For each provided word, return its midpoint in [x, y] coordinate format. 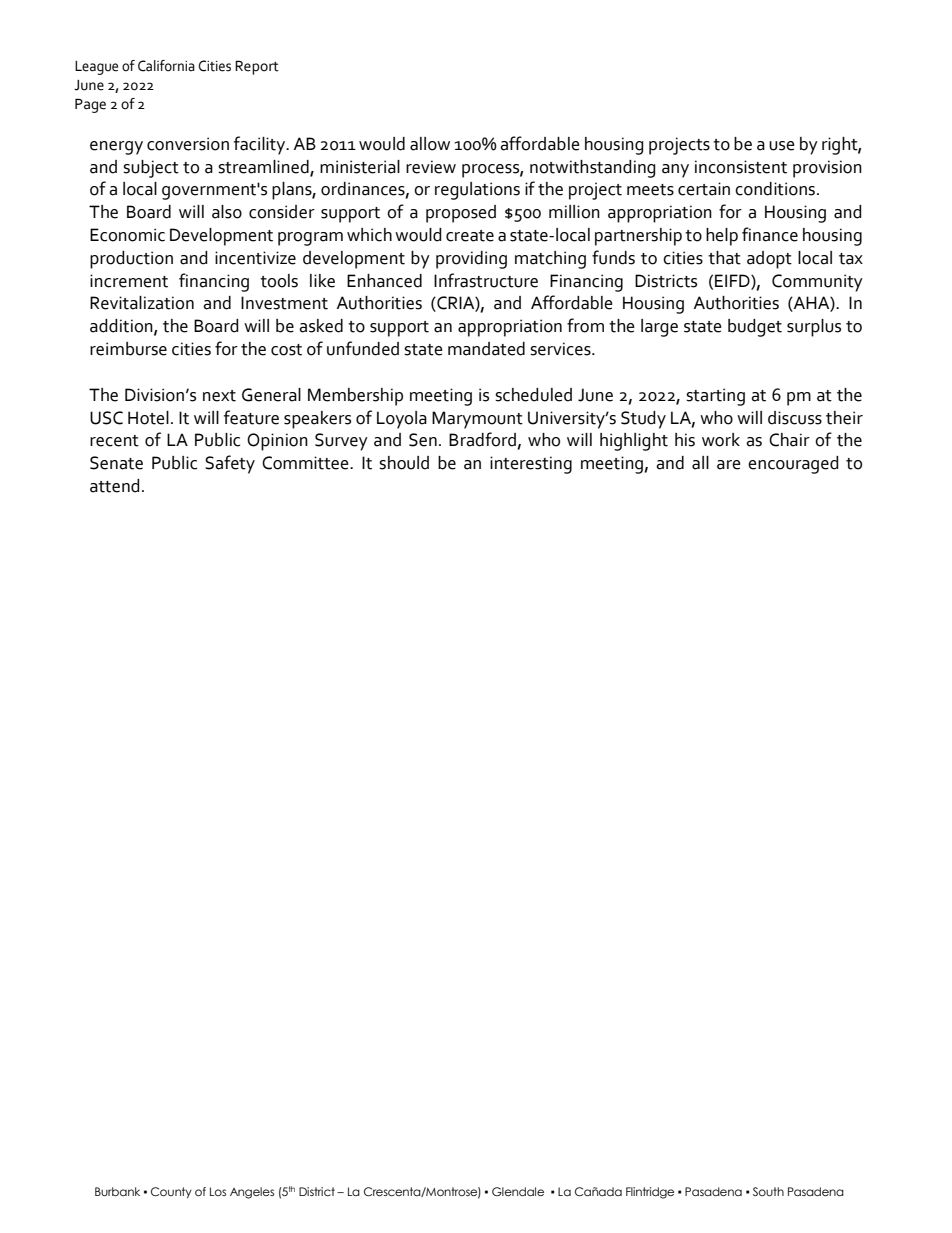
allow [430, 144]
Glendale [518, 1191]
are [729, 465]
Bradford [483, 440]
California [166, 66]
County [171, 1192]
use [782, 146]
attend [115, 486]
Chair [789, 440]
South [768, 1191]
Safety [230, 464]
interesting [531, 465]
